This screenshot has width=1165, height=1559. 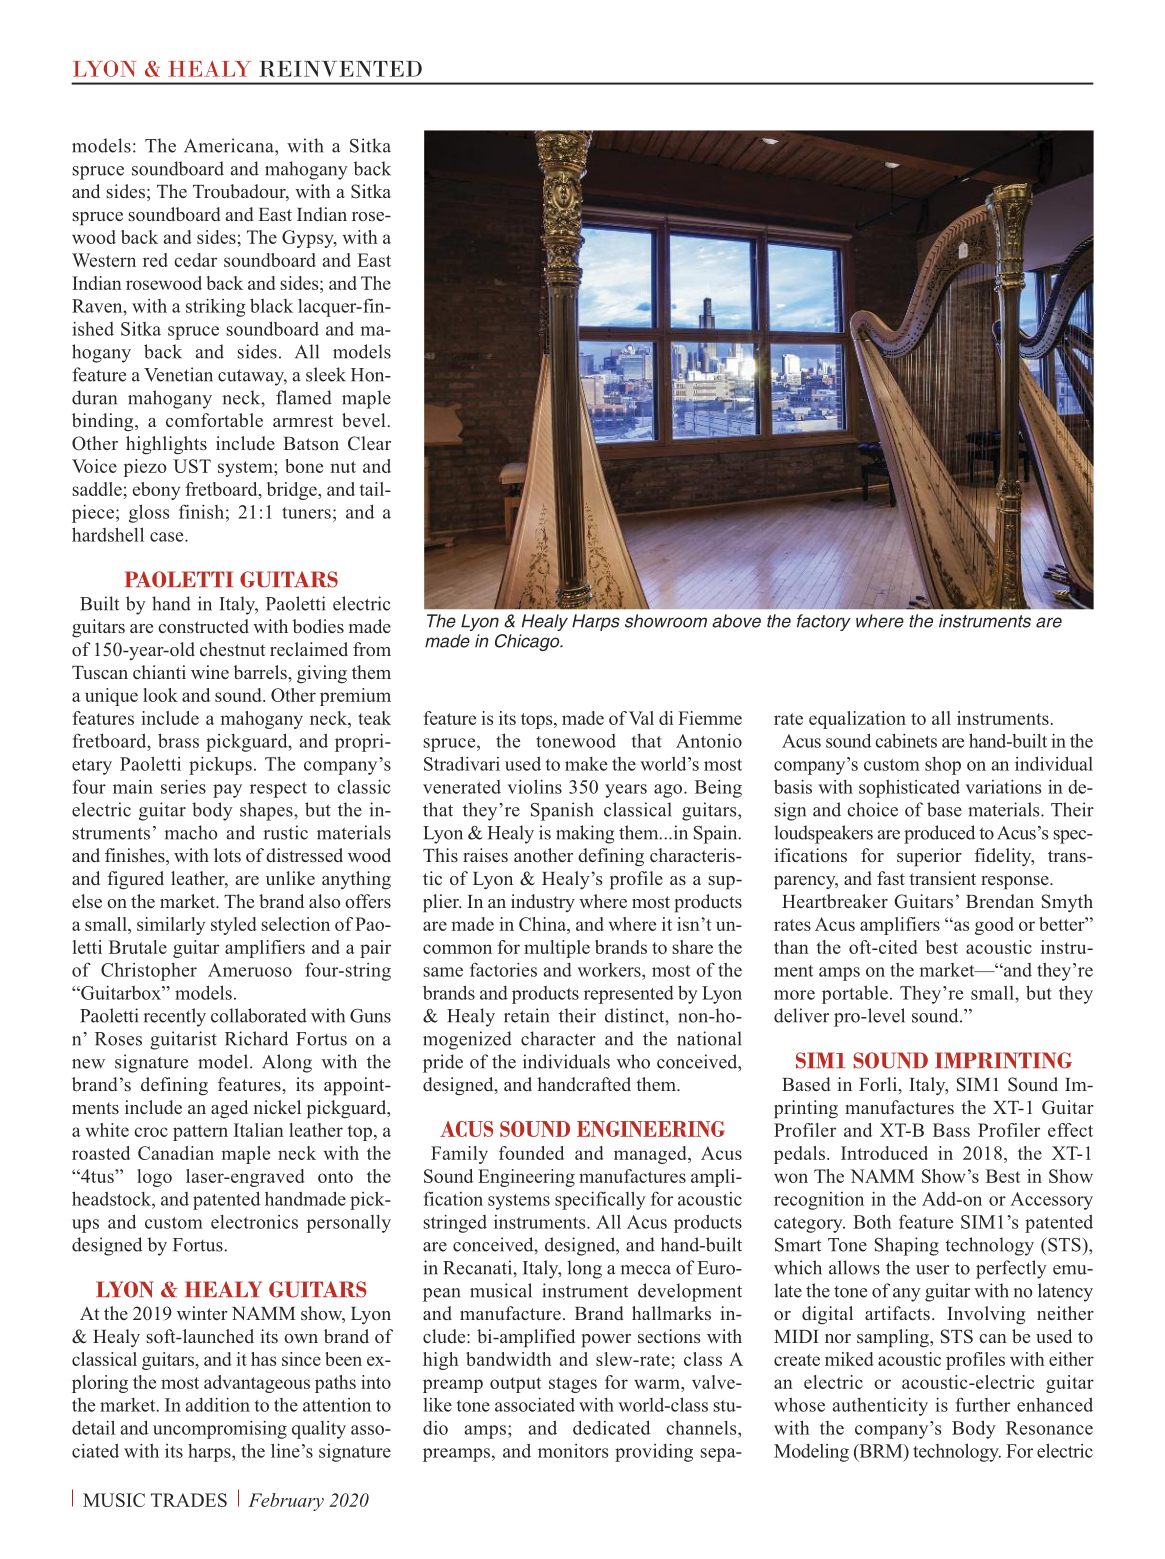 I want to click on uncompromising, so click(x=220, y=1430).
